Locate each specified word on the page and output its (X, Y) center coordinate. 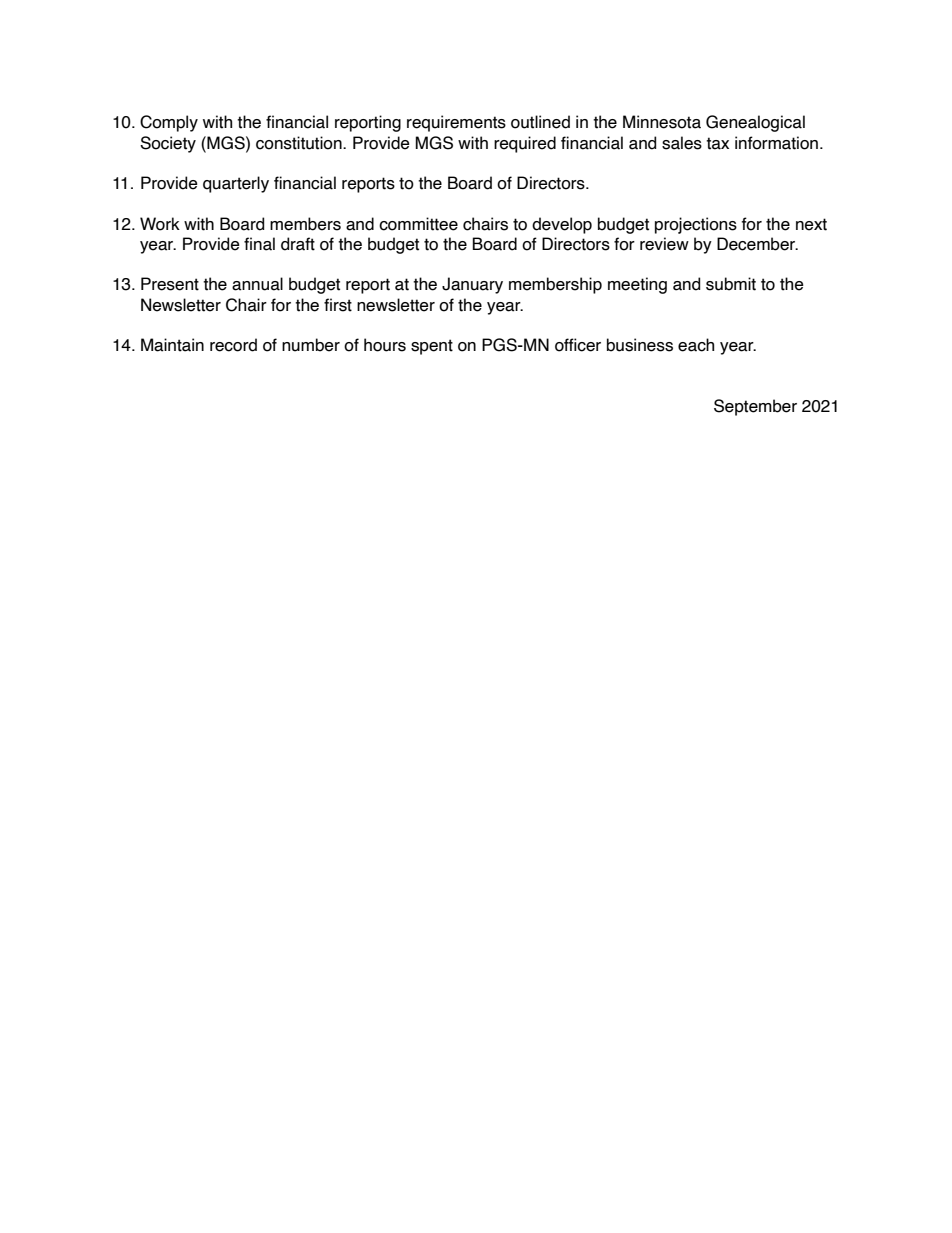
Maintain (172, 345)
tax (717, 143)
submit (731, 284)
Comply (169, 123)
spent (432, 347)
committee (418, 224)
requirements (456, 123)
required (525, 144)
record (233, 345)
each (696, 345)
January (472, 285)
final (259, 244)
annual (257, 284)
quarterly (236, 184)
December (757, 244)
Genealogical (755, 123)
